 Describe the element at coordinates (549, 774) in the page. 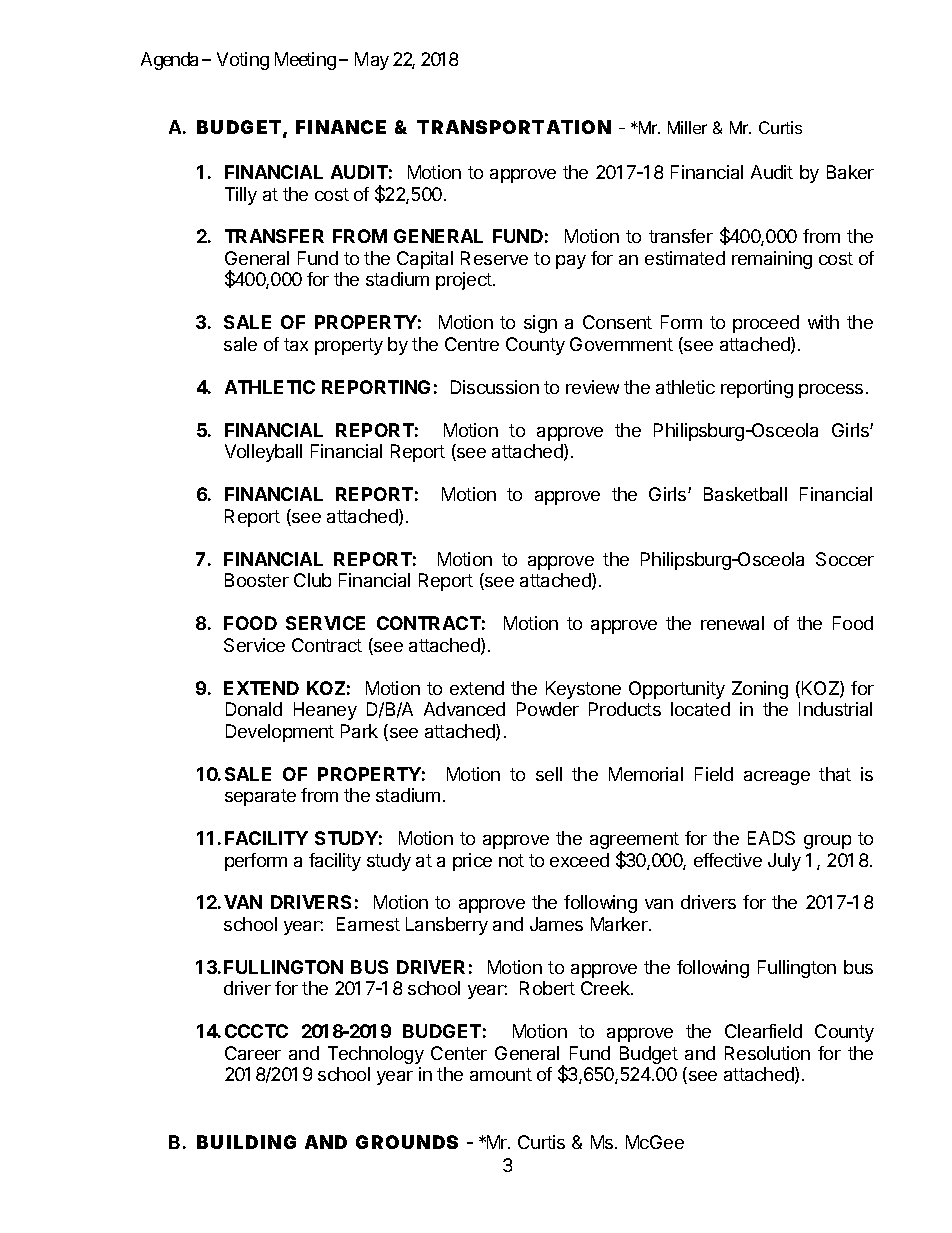

I see `sell` at that location.
